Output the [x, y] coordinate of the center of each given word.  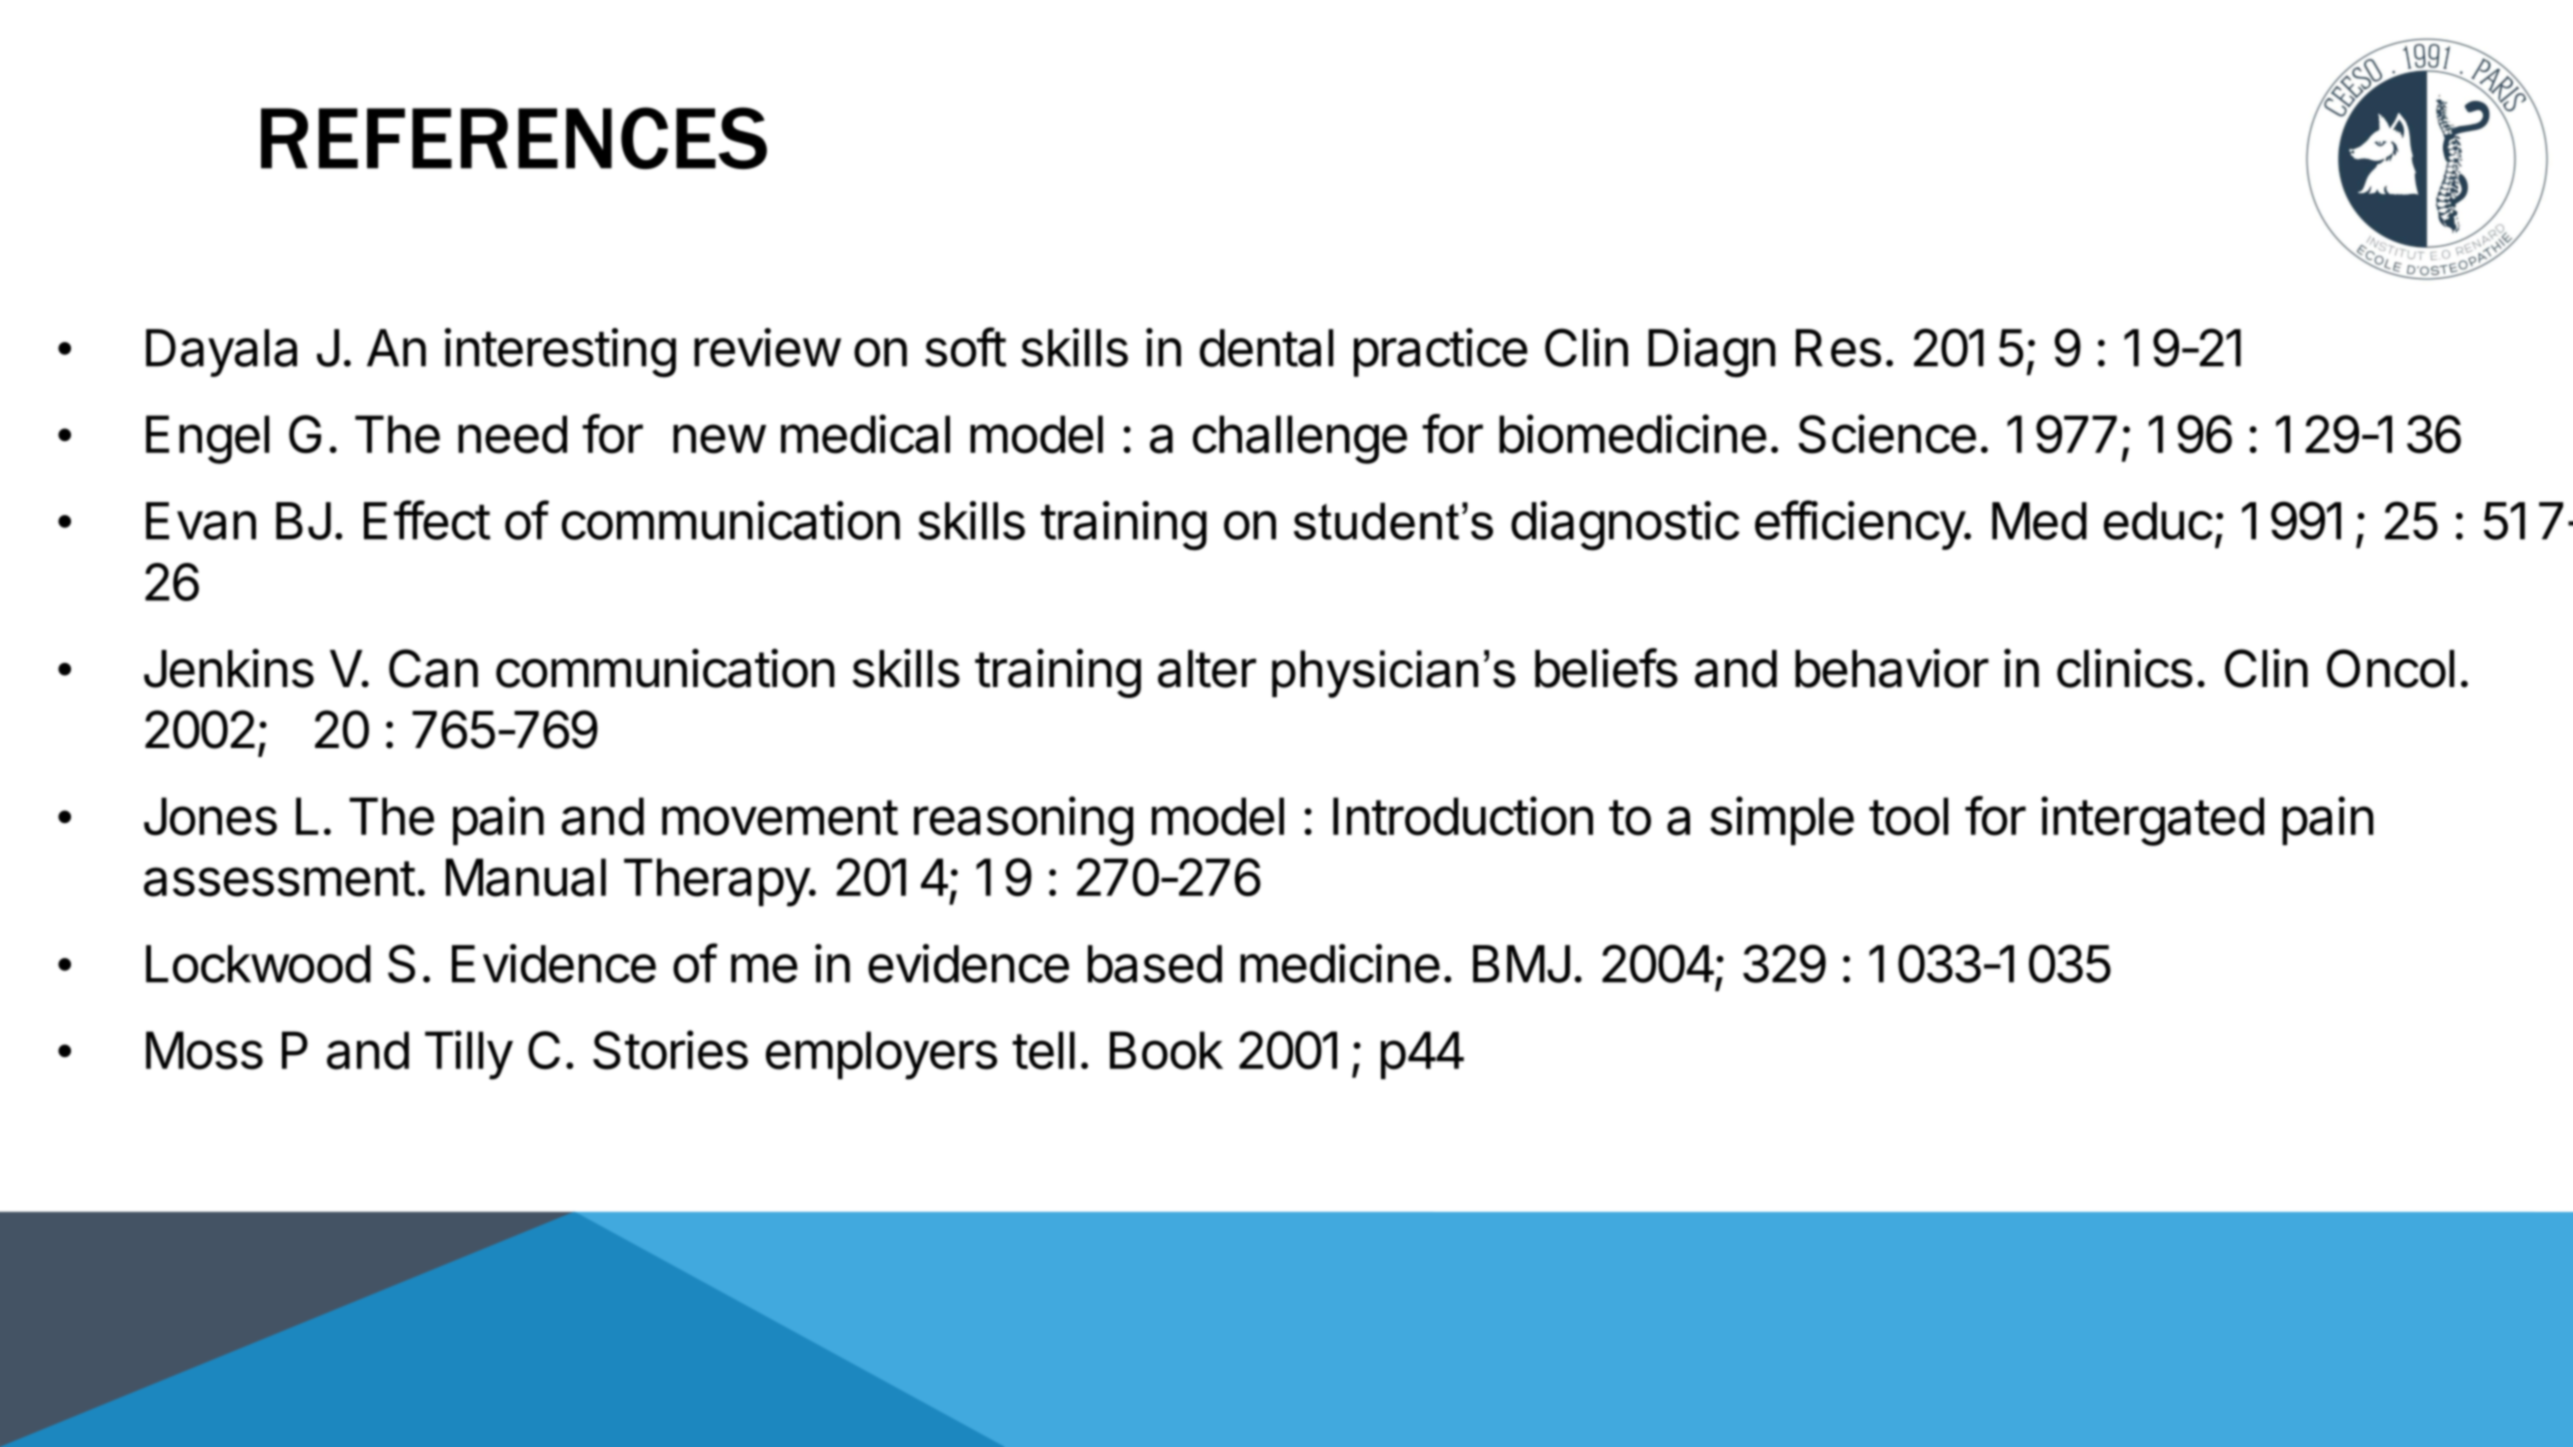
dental [1266, 348]
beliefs [1606, 668]
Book [1166, 1050]
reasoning [1023, 821]
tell [1043, 1050]
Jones [210, 816]
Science [1887, 434]
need [512, 434]
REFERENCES [514, 138]
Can [433, 668]
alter [1207, 669]
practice [1441, 352]
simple [1782, 820]
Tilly [469, 1055]
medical [865, 434]
